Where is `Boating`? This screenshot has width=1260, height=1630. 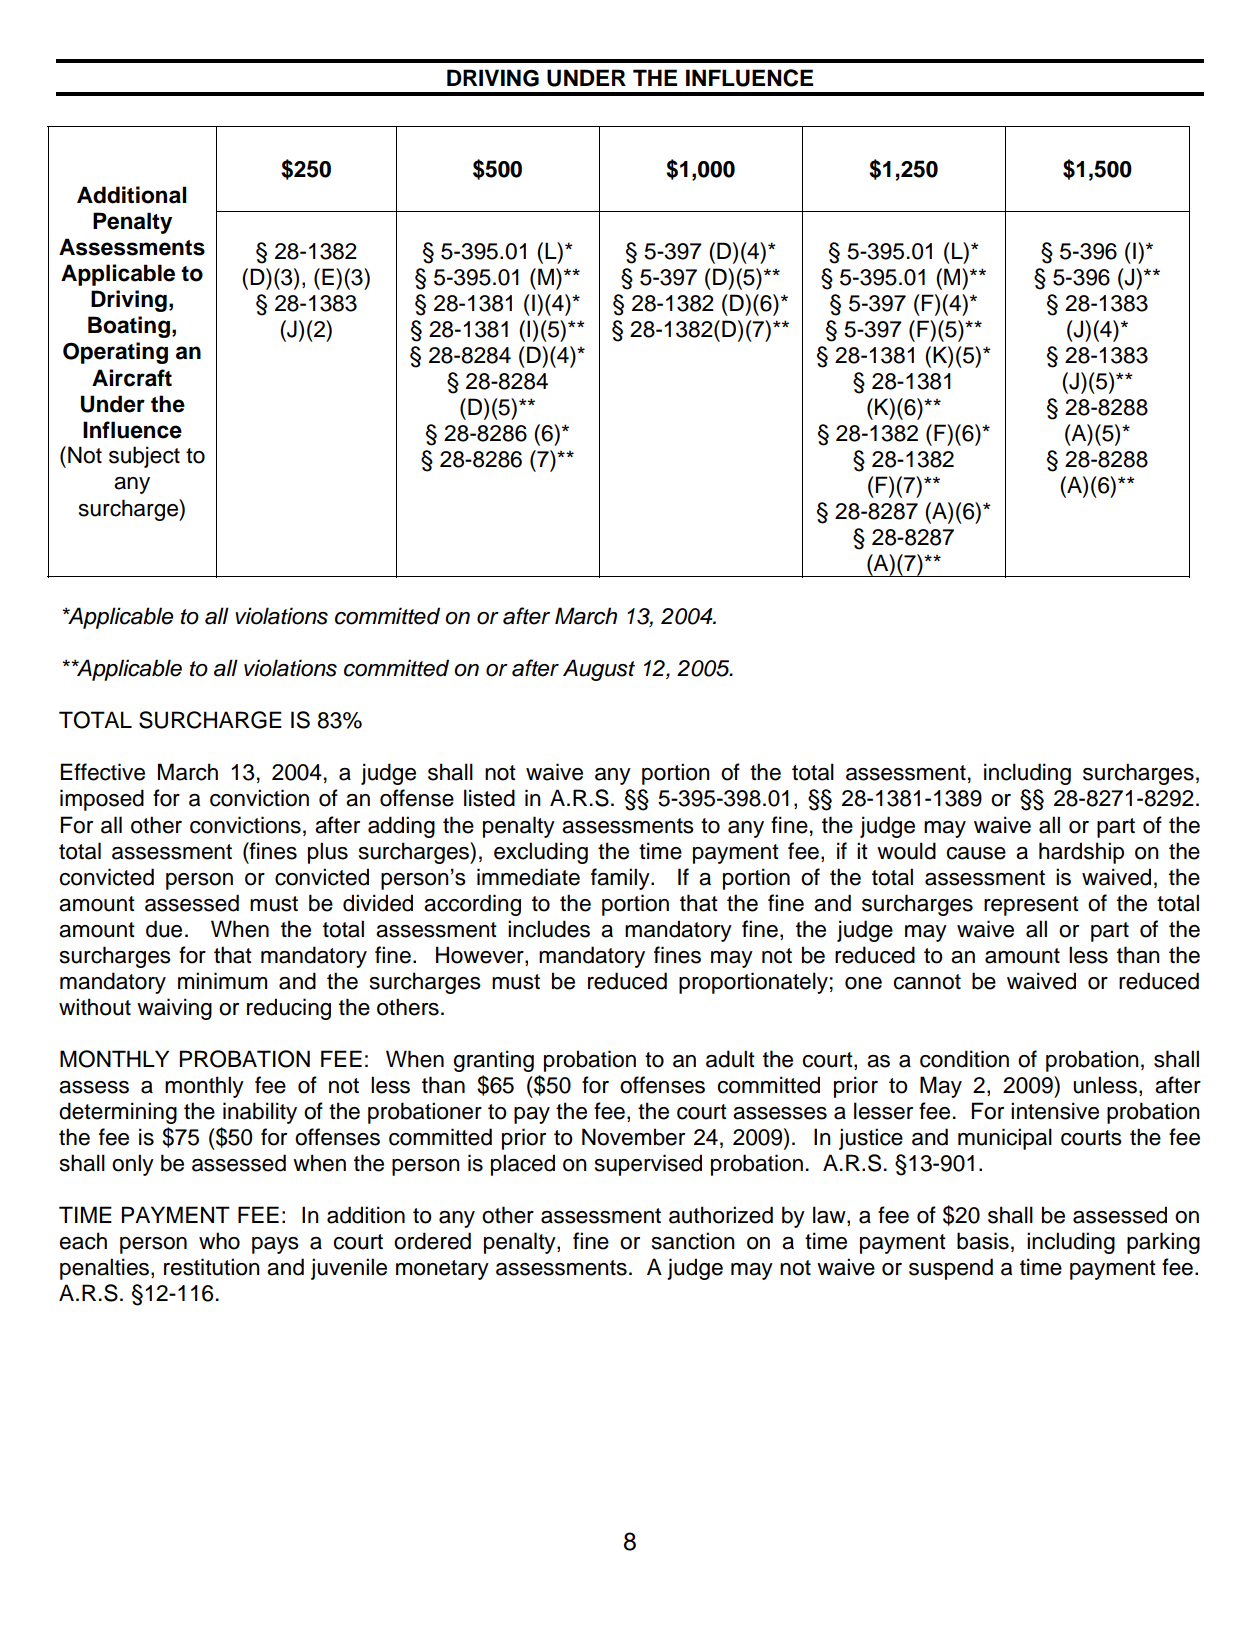
Boating is located at coordinates (129, 327).
